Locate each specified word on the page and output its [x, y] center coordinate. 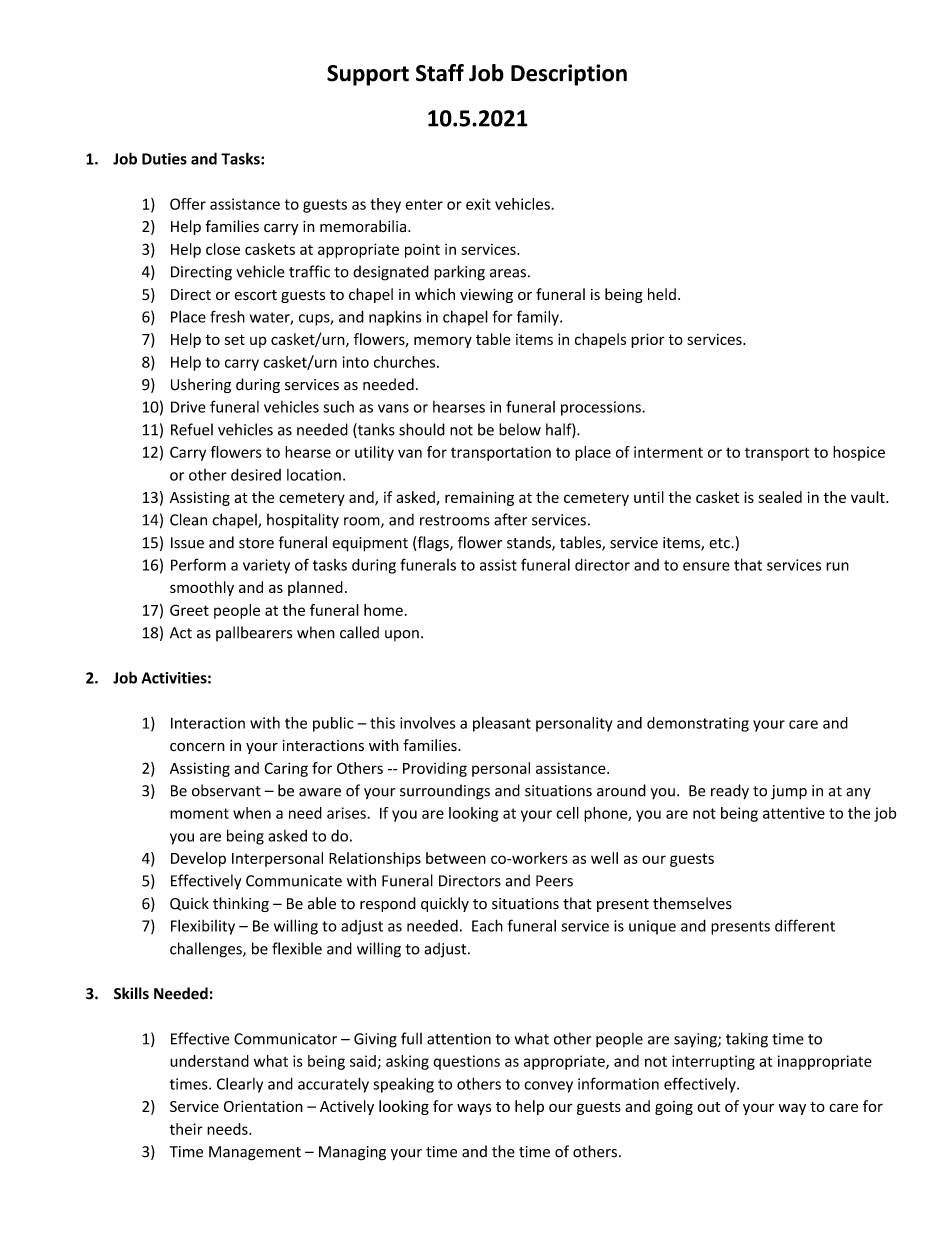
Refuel [192, 429]
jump [789, 792]
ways [474, 1109]
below [520, 429]
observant [226, 790]
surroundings [445, 792]
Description [569, 75]
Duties [164, 159]
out [708, 1107]
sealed [780, 497]
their [186, 1129]
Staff [440, 73]
